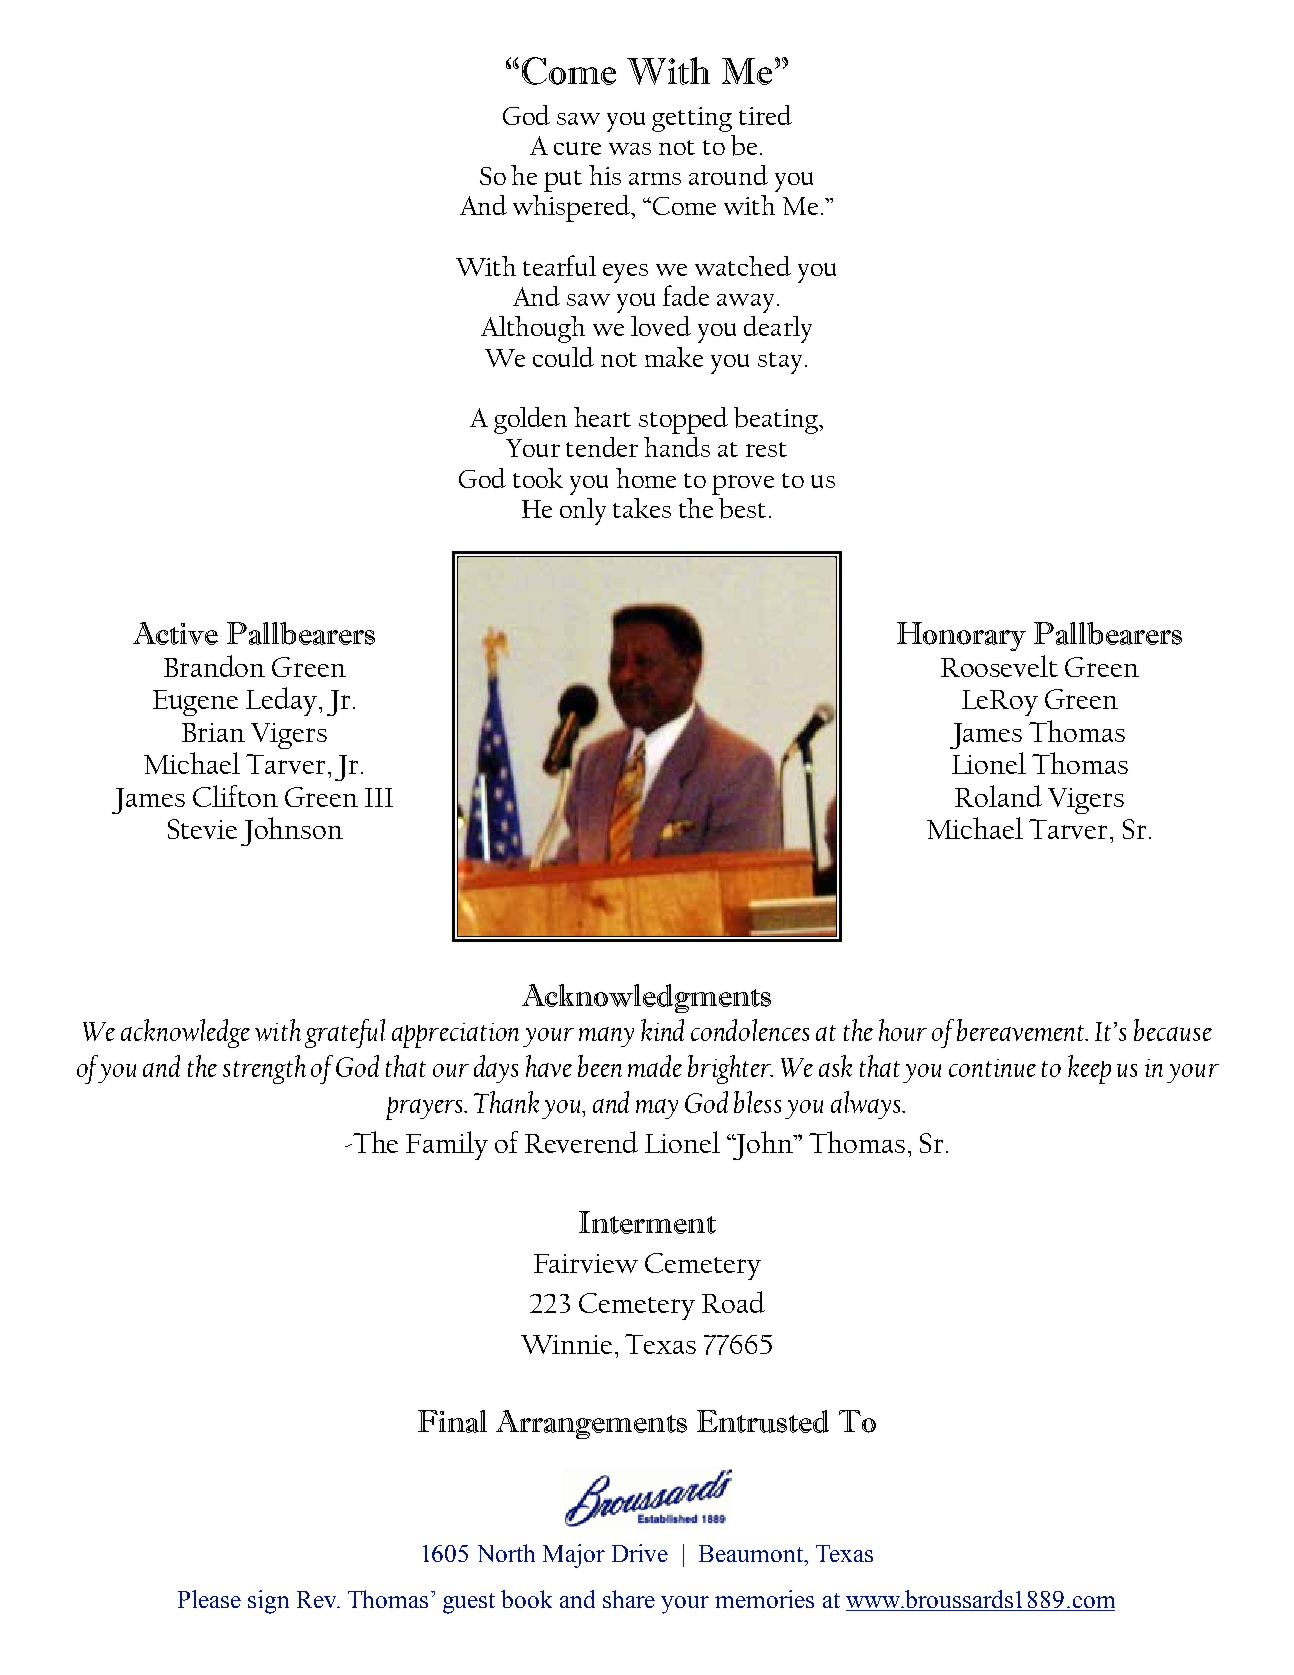 The height and width of the document is (1675, 1294). I want to click on Stevie, so click(202, 829).
